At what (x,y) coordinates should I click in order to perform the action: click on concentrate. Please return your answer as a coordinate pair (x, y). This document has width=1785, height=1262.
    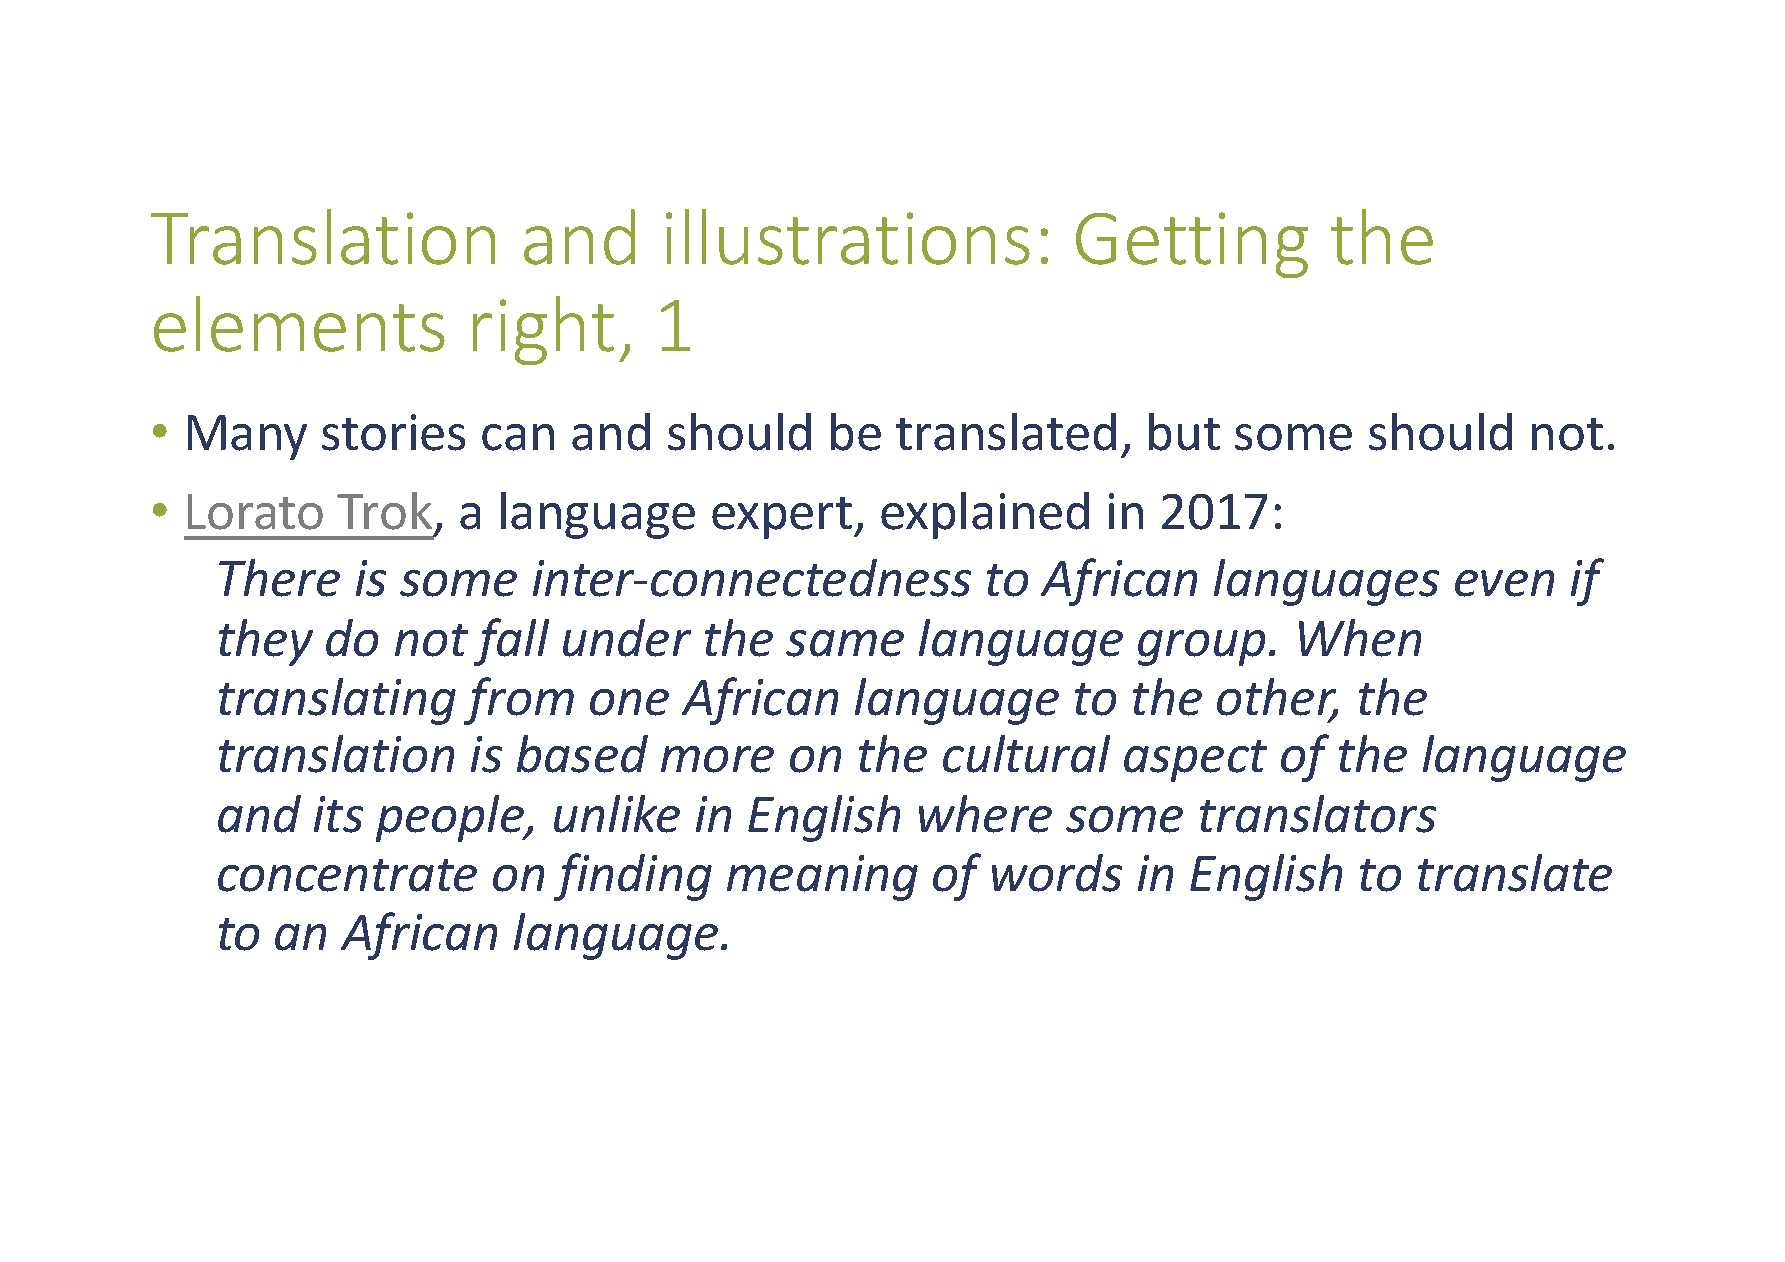
    Looking at the image, I should click on (347, 875).
